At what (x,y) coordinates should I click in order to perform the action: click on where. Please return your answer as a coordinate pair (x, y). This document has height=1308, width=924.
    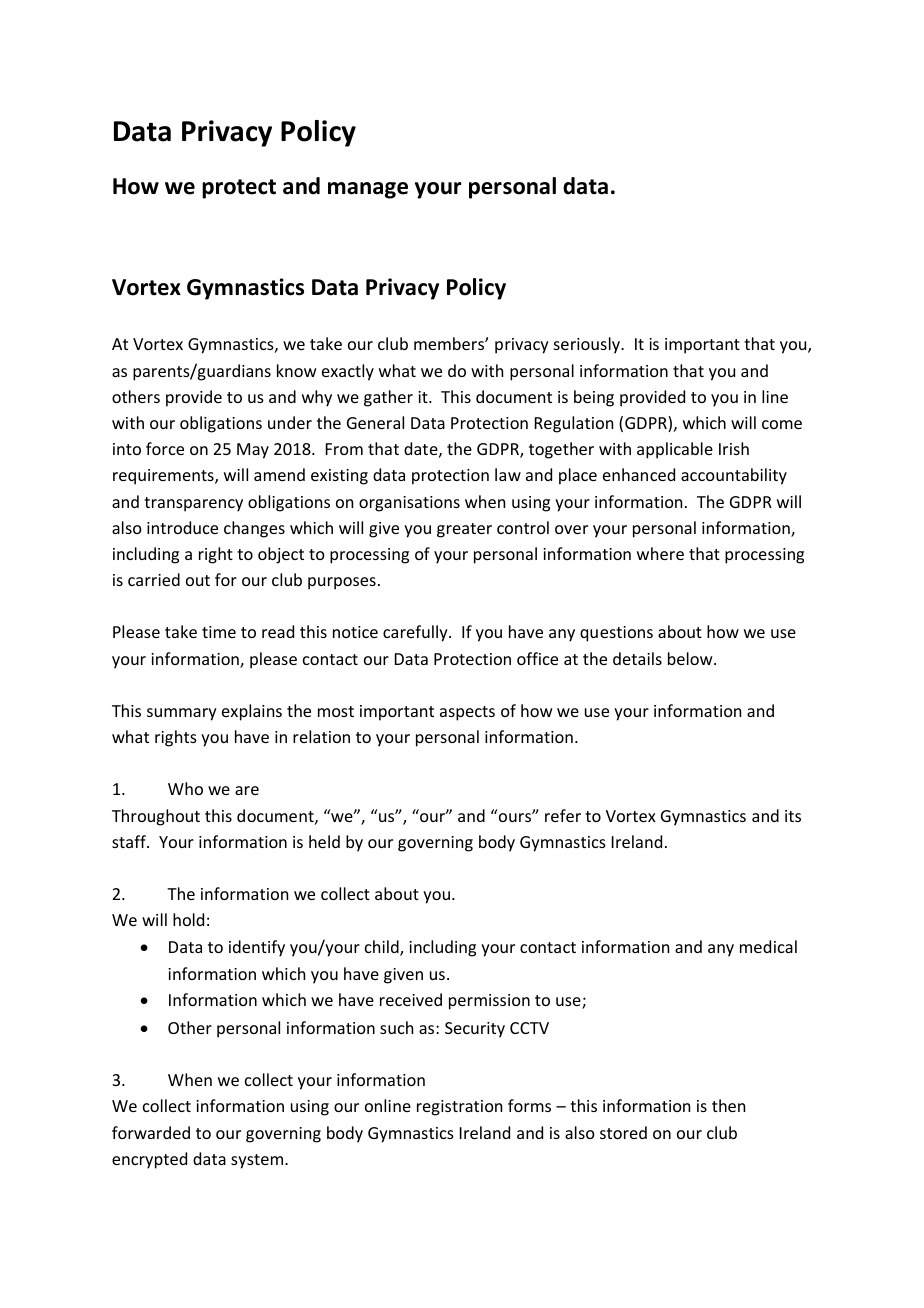
    Looking at the image, I should click on (660, 553).
